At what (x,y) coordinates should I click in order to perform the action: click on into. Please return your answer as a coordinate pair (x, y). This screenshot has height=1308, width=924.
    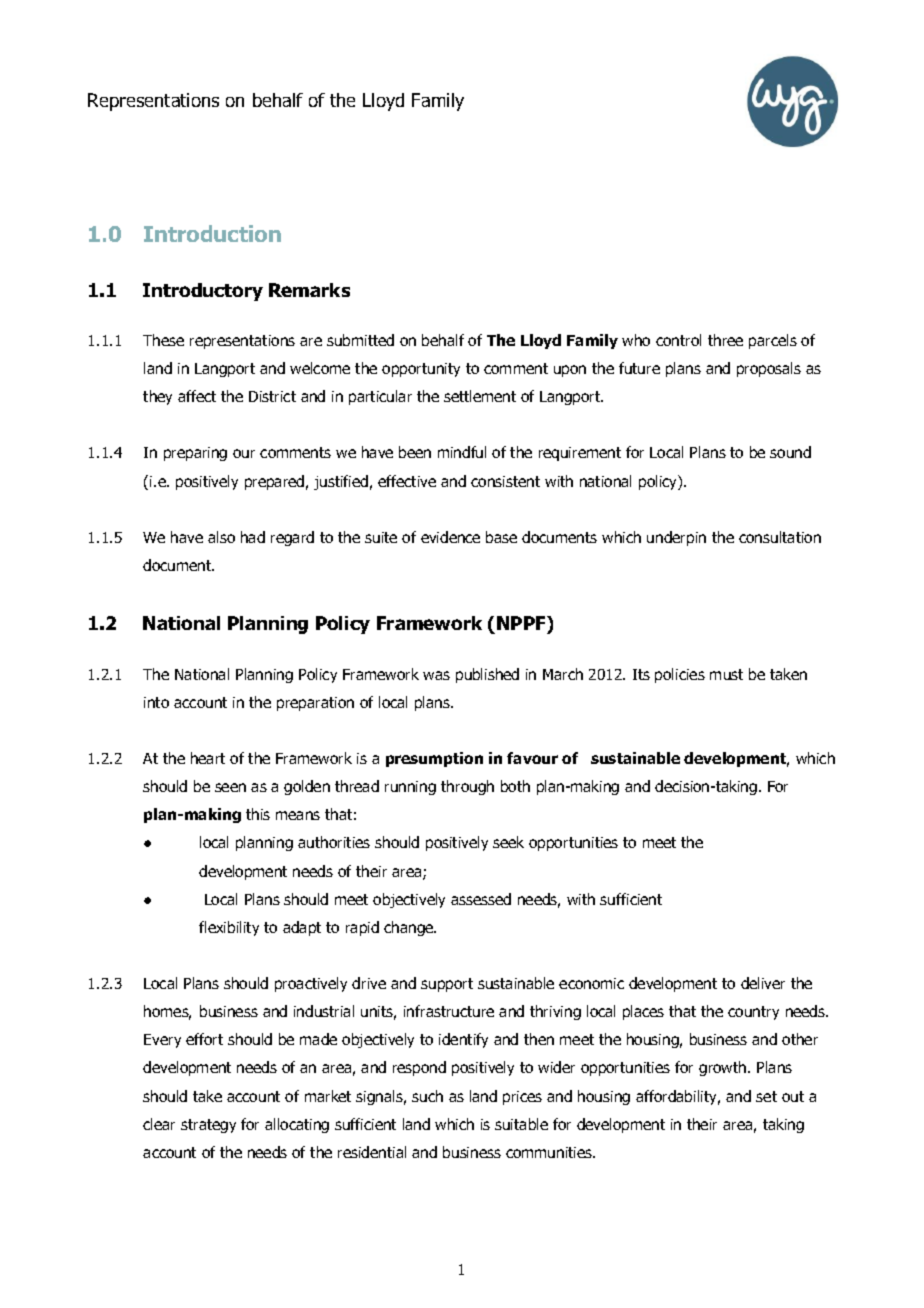
    Looking at the image, I should click on (156, 702).
